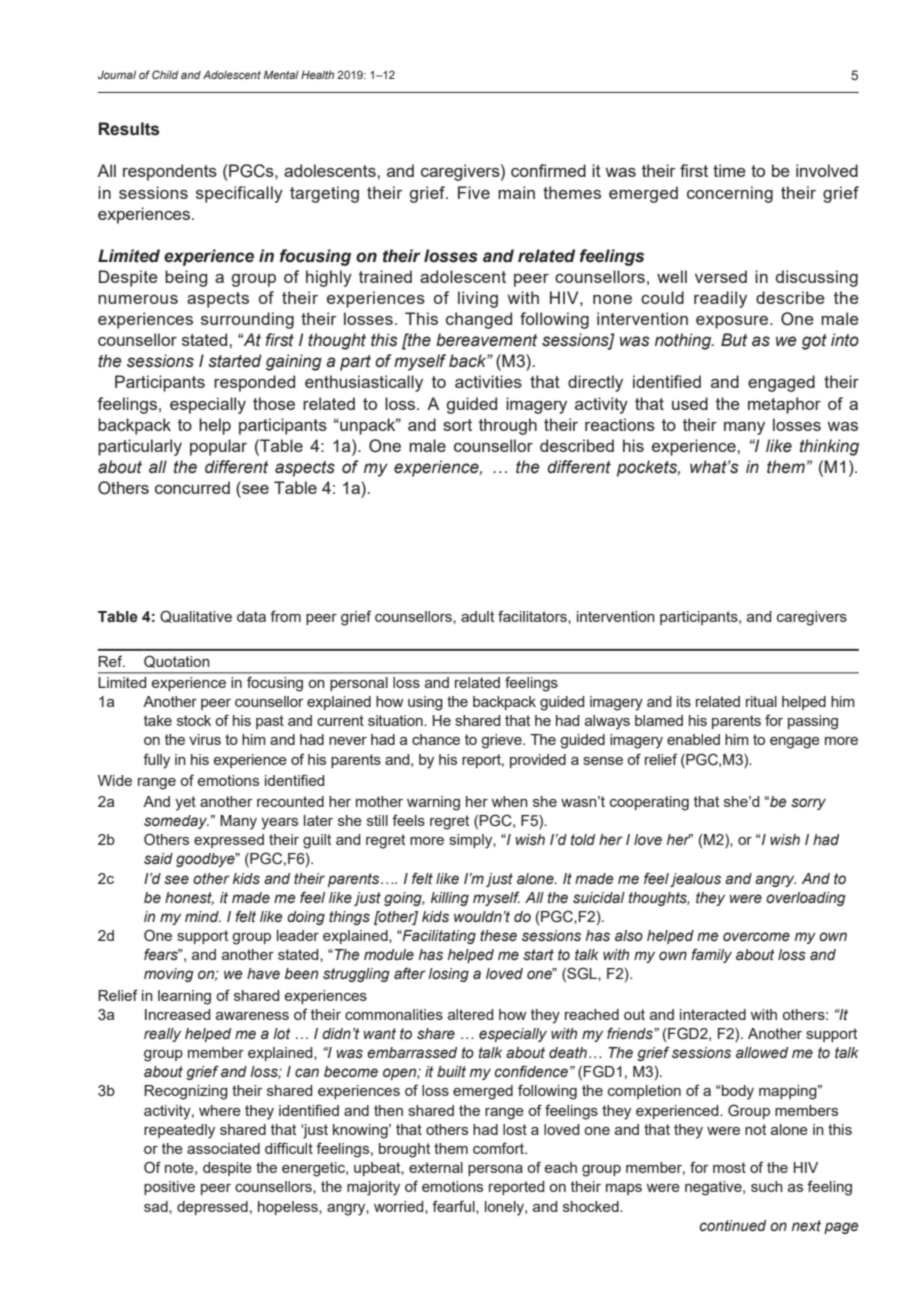 Image resolution: width=924 pixels, height=1305 pixels. I want to click on such, so click(767, 1186).
